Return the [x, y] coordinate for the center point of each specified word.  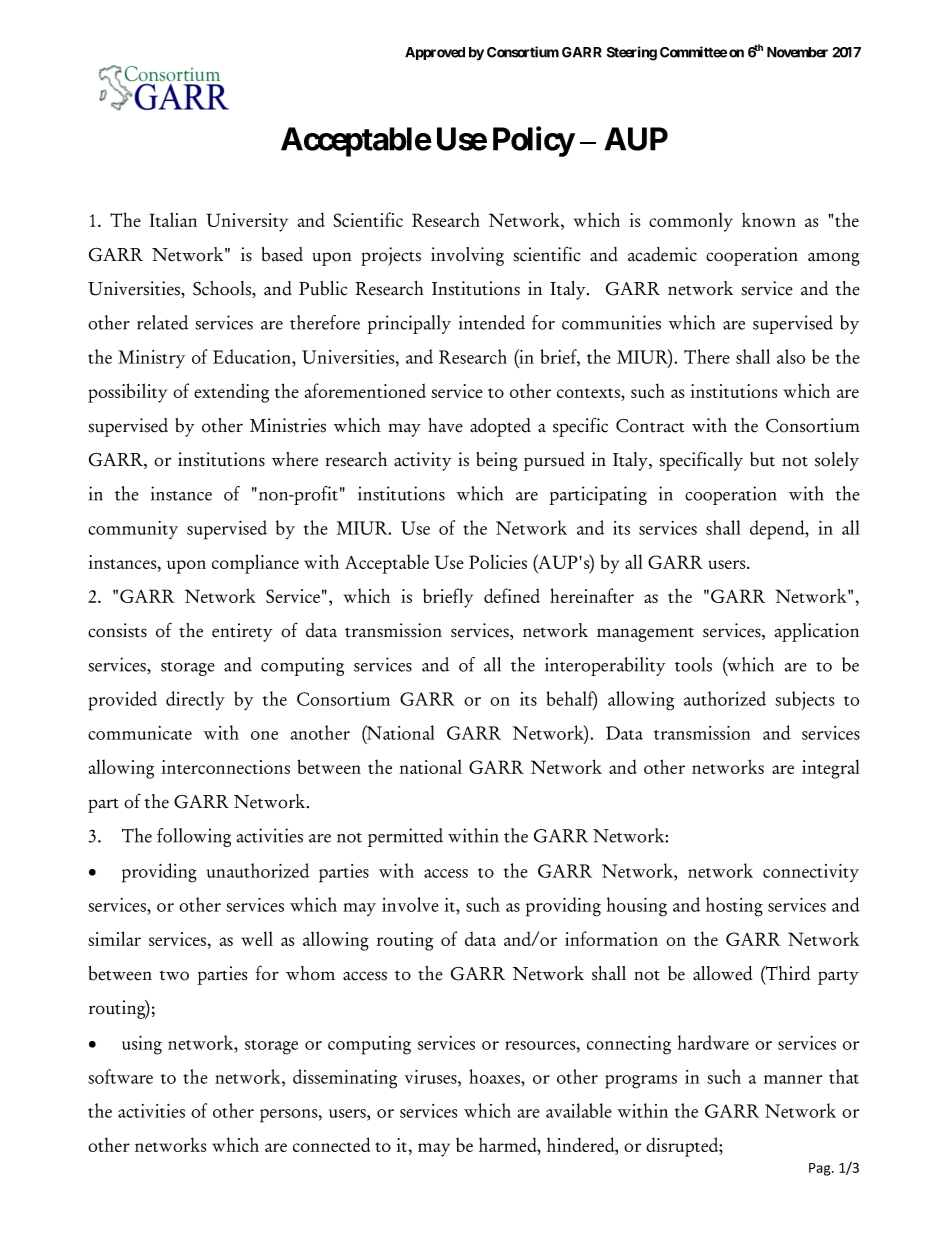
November [797, 52]
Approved [435, 53]
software [120, 1076]
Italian [173, 219]
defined [512, 595]
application [817, 632]
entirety [242, 632]
